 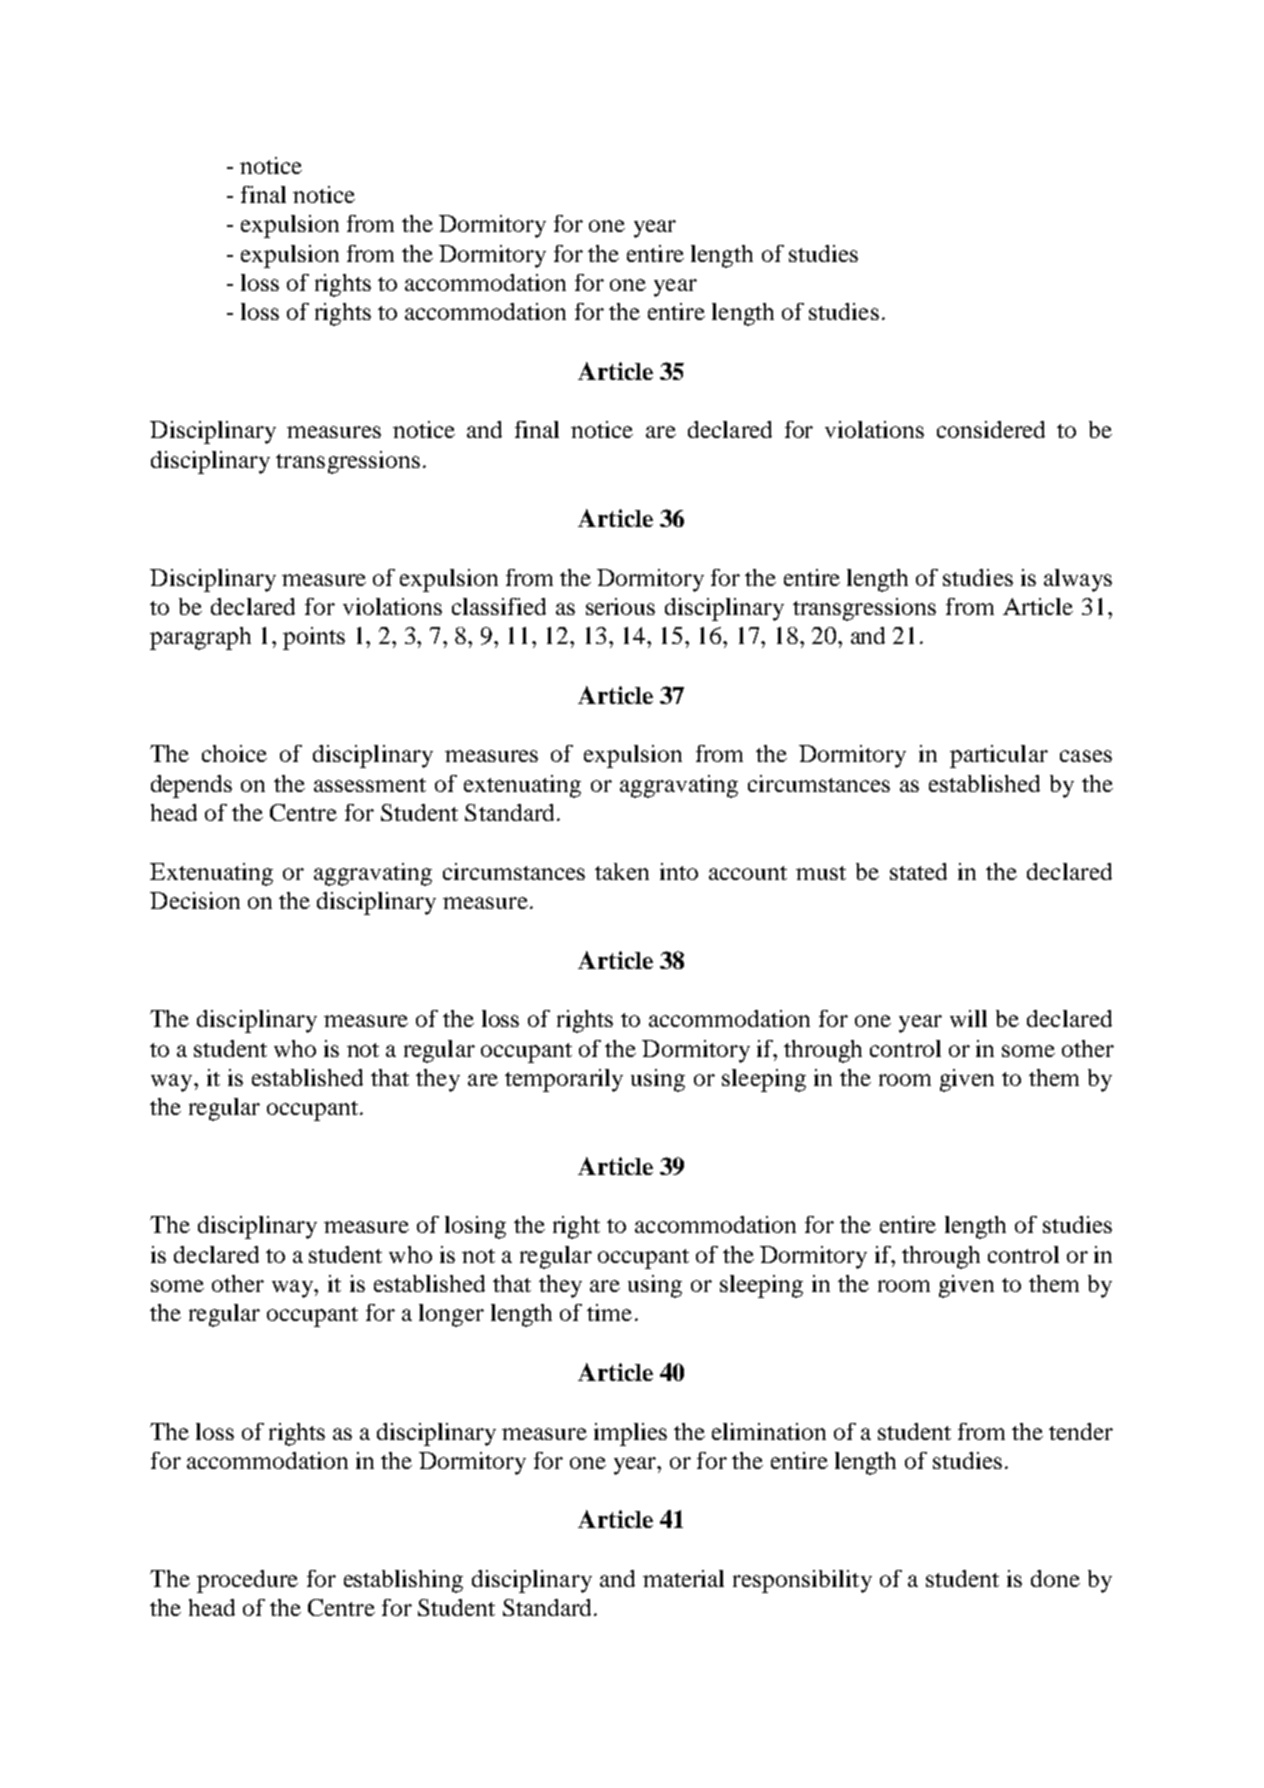 What do you see at coordinates (195, 900) in the page?
I see `Decision` at bounding box center [195, 900].
